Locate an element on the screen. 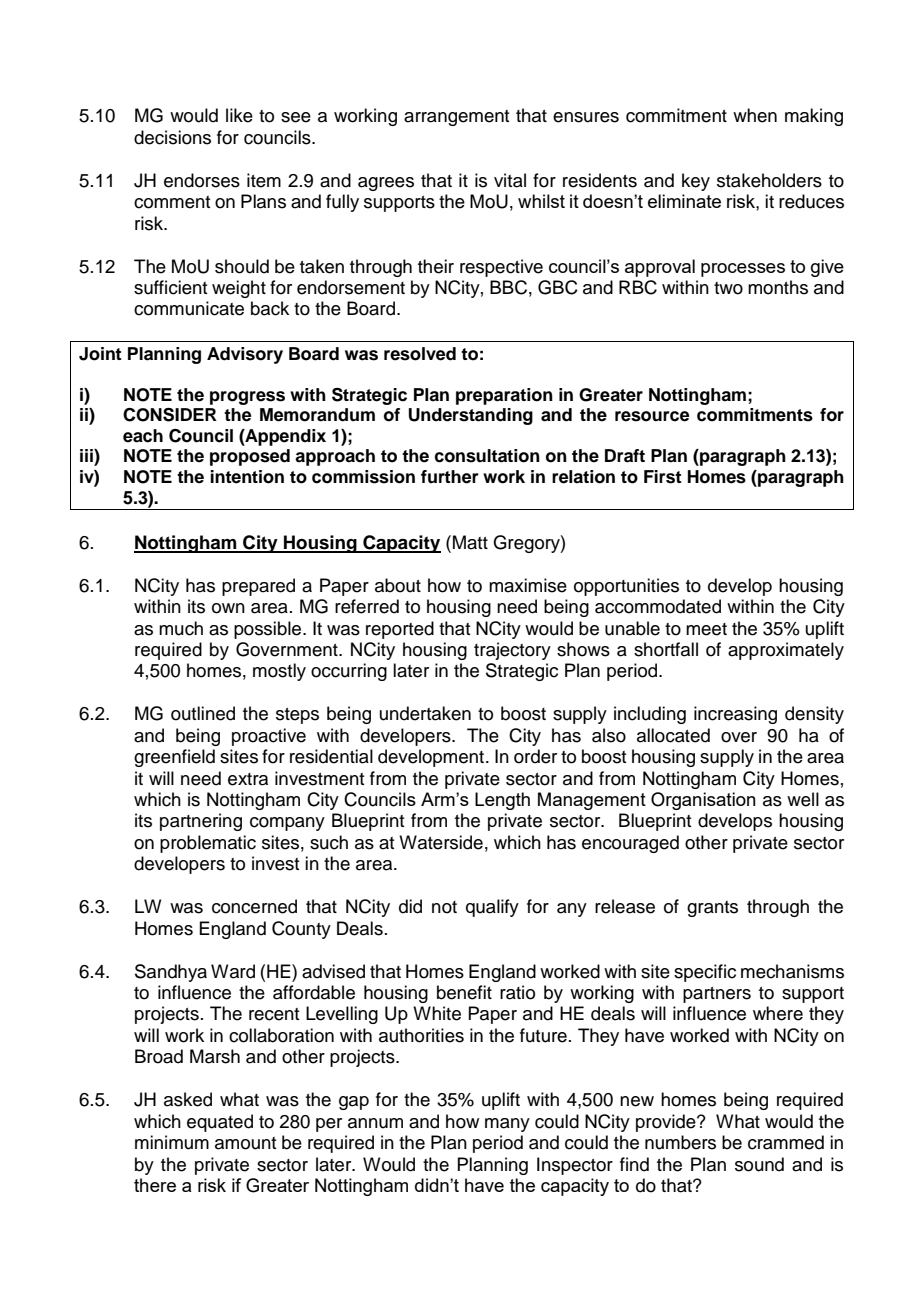 The image size is (924, 1308). increasing is located at coordinates (735, 715).
